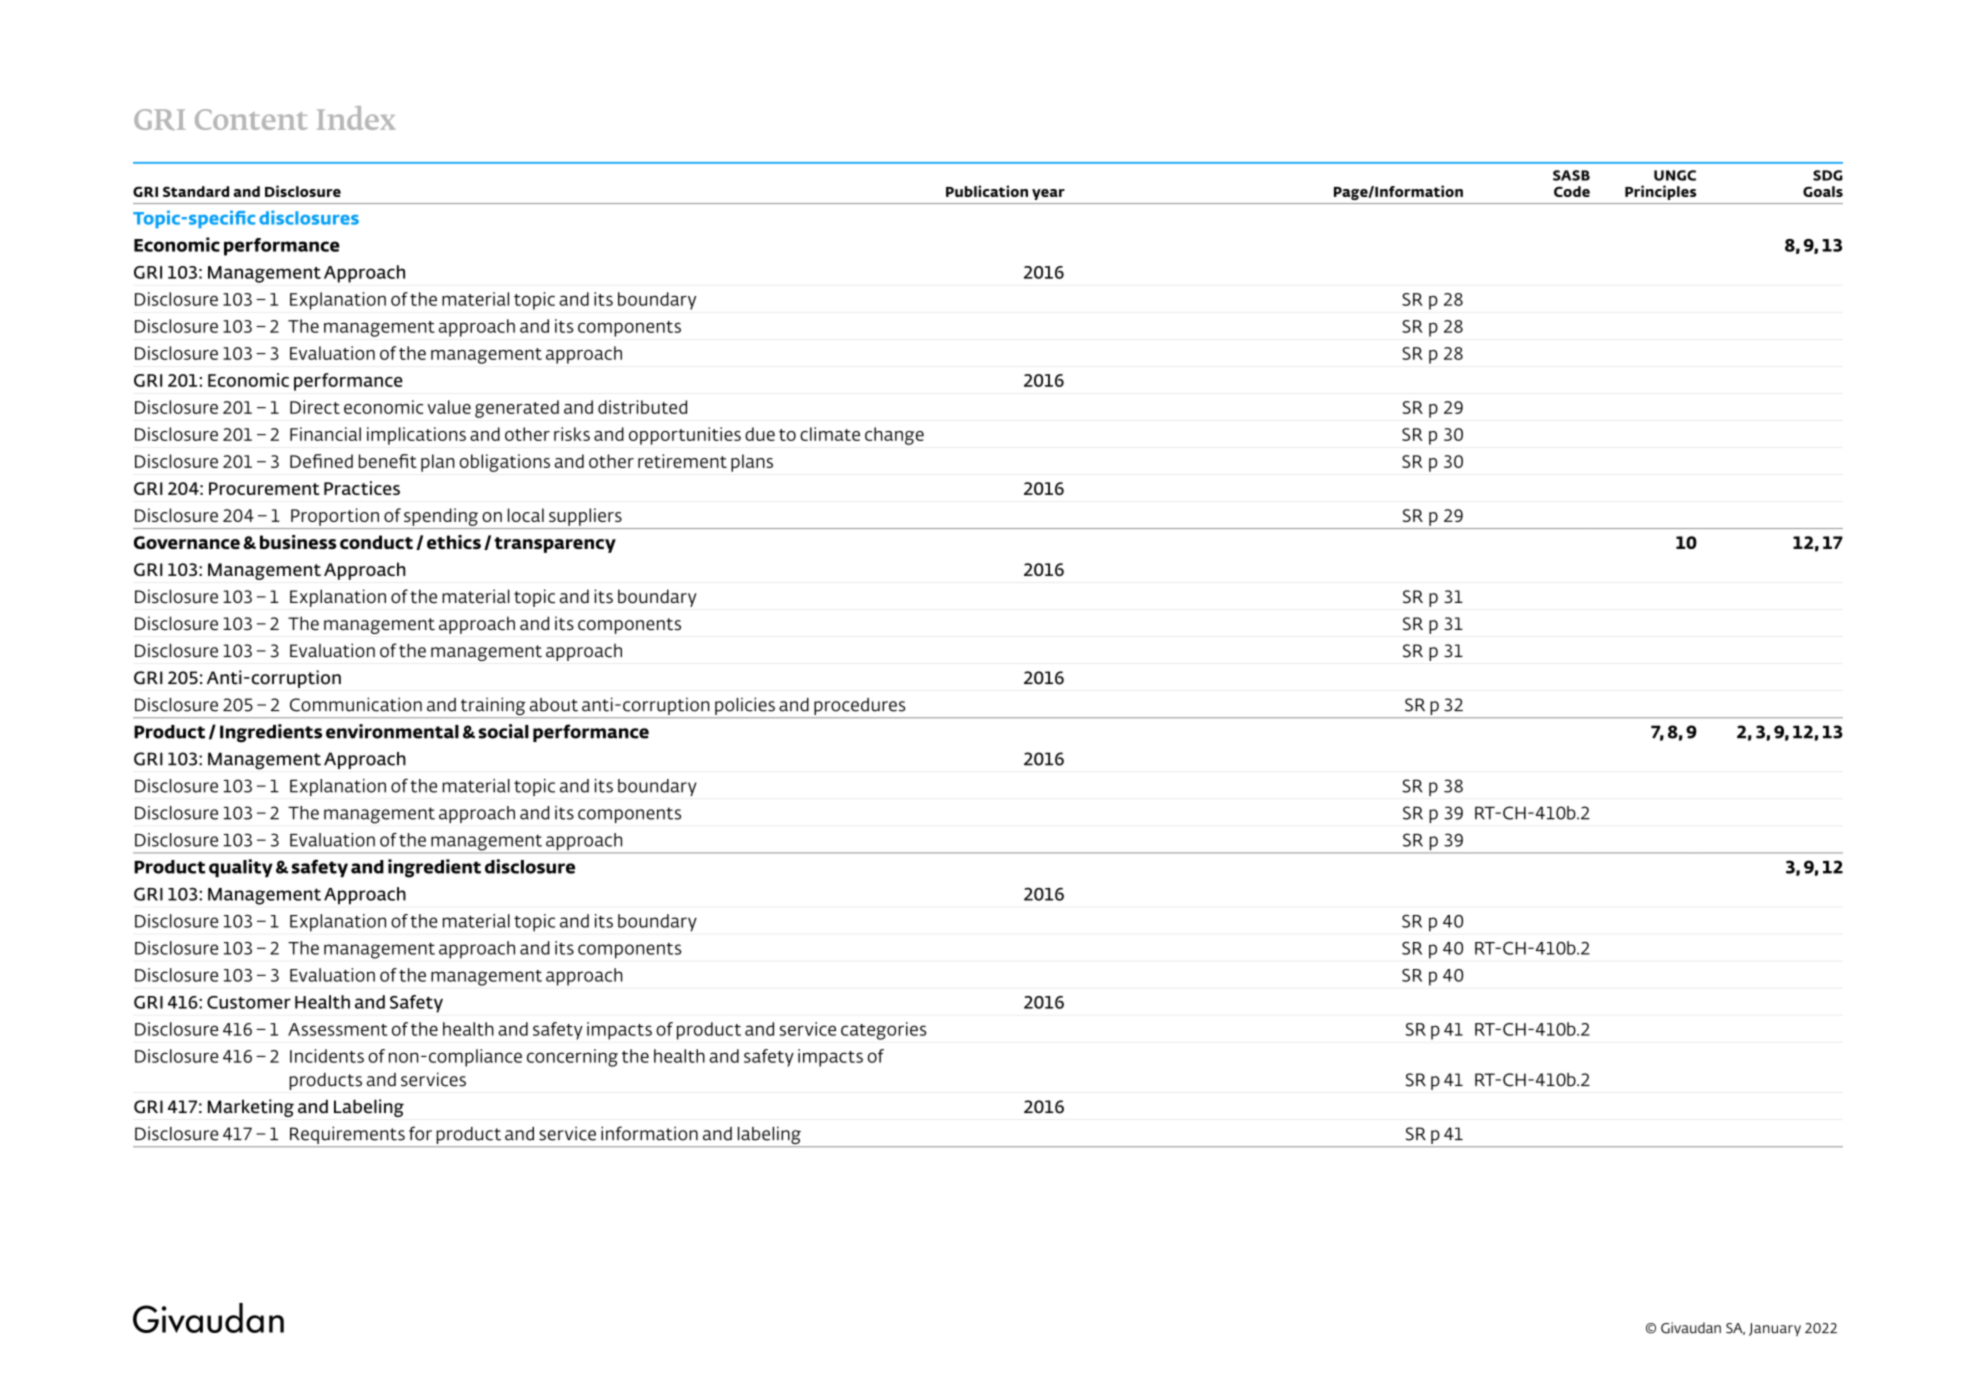  Describe the element at coordinates (1660, 192) in the document. I see `Principles` at that location.
